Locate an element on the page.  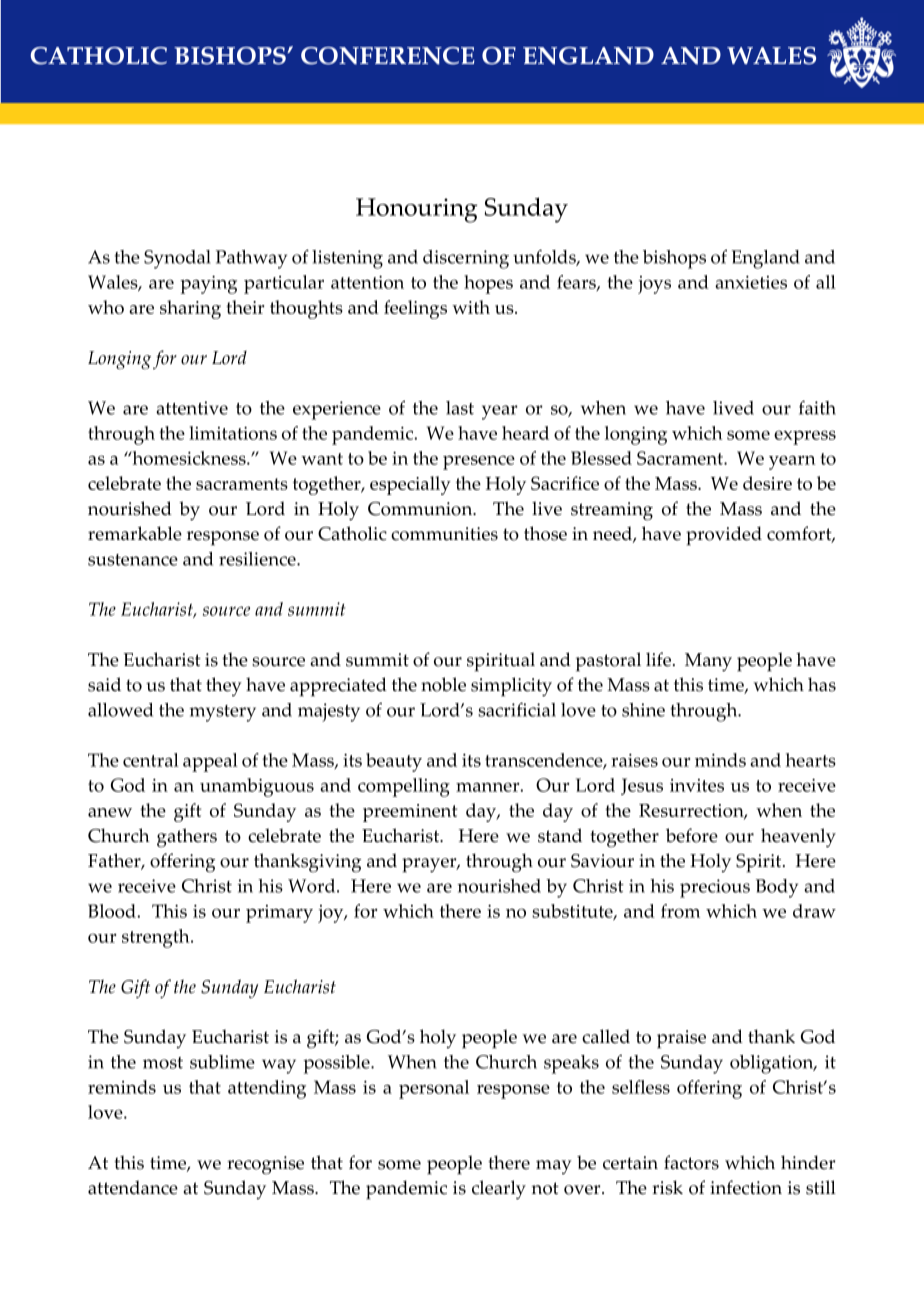
prayer is located at coordinates (430, 865).
